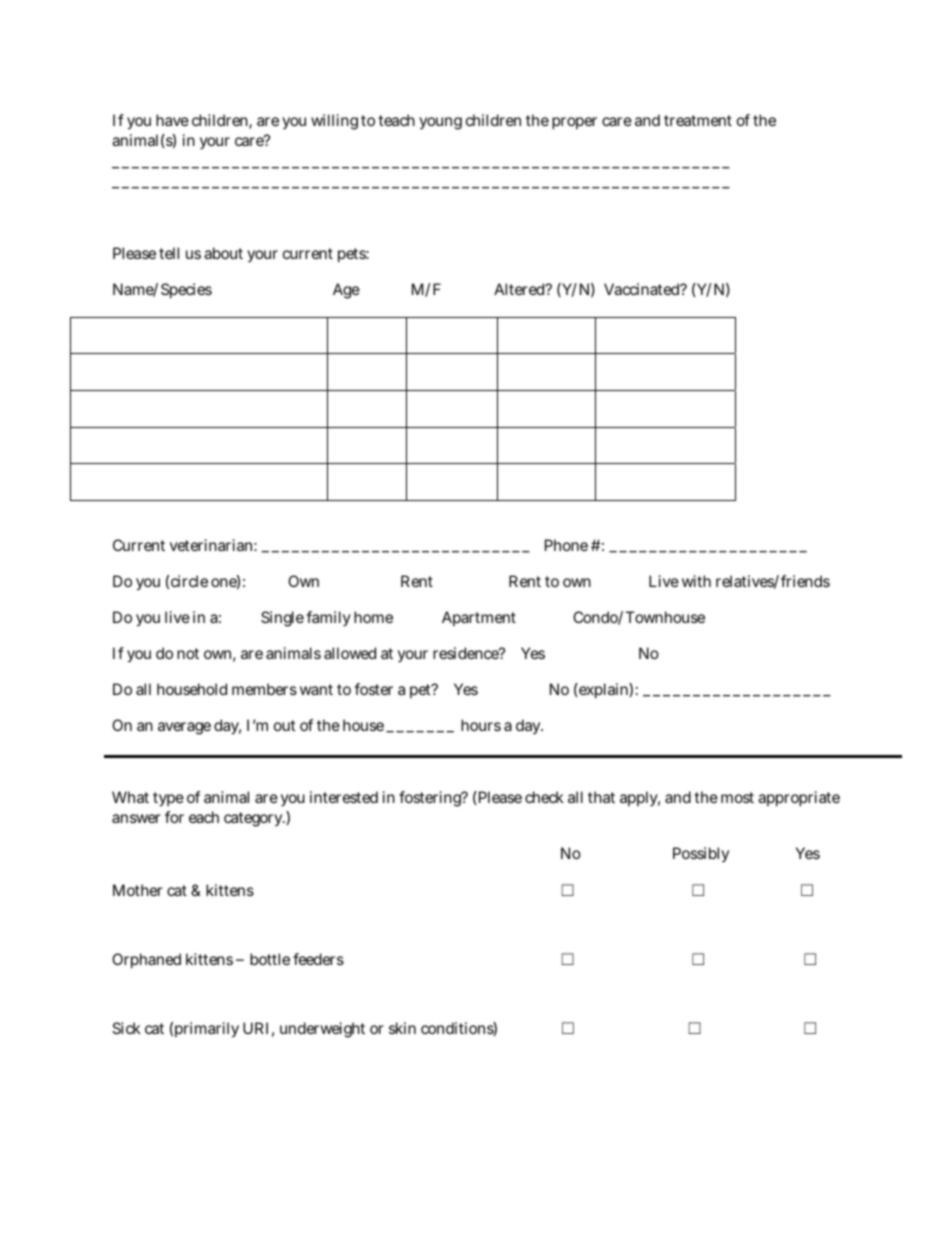 The width and height of the image is (952, 1233). What do you see at coordinates (698, 120) in the image?
I see `treatment` at bounding box center [698, 120].
